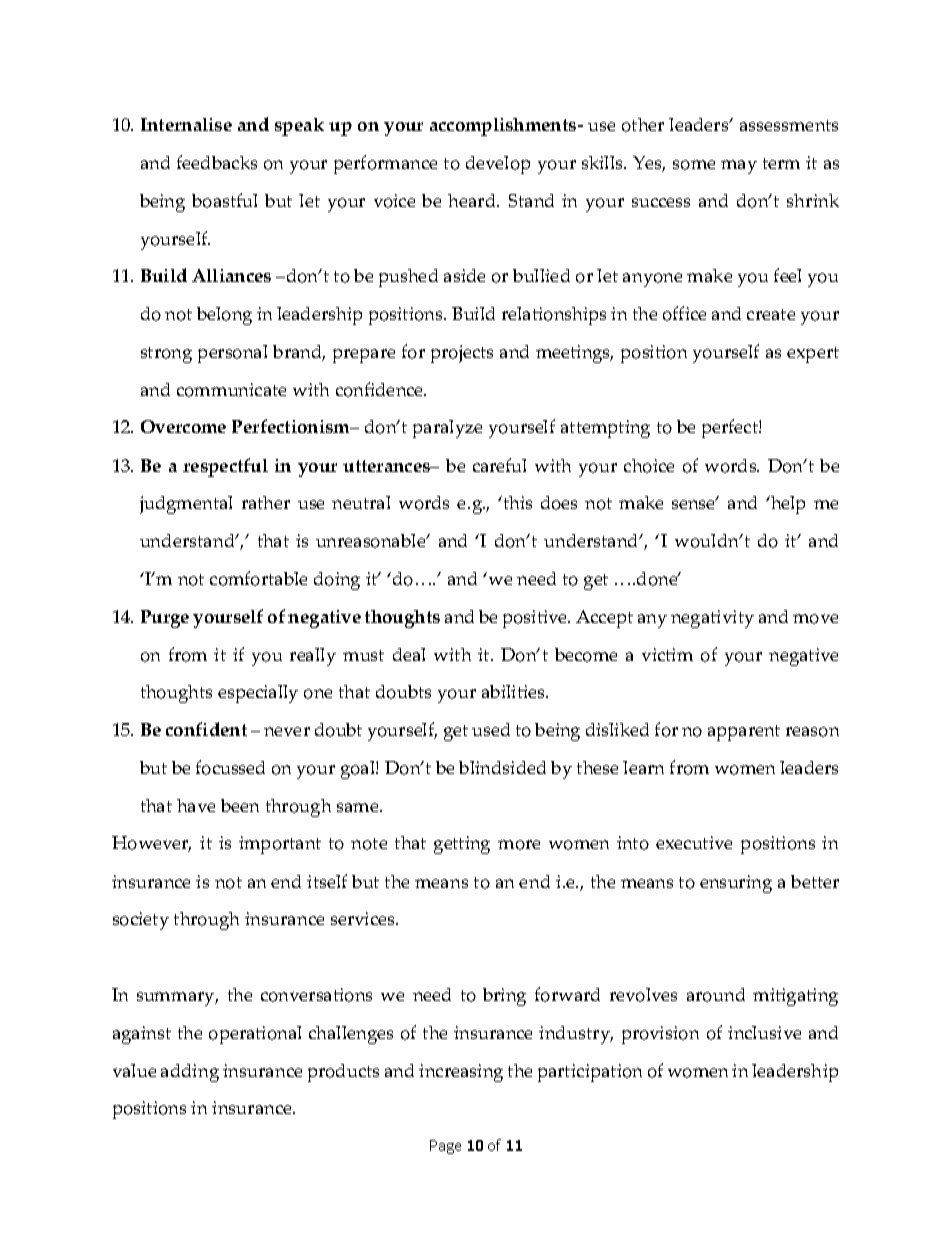 This screenshot has width=952, height=1233. I want to click on adding, so click(190, 1073).
